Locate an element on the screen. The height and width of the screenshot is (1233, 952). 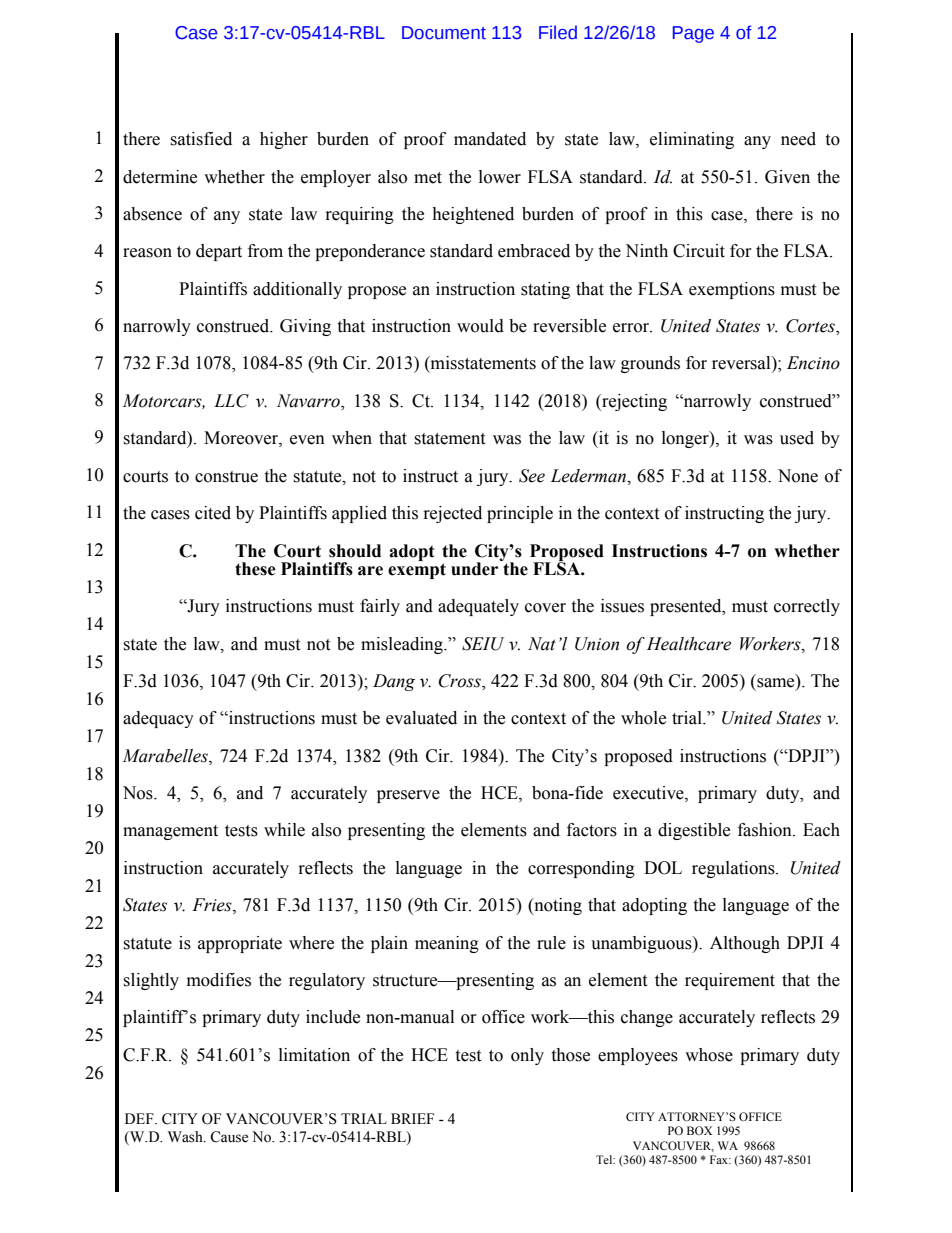
Page is located at coordinates (693, 34).
